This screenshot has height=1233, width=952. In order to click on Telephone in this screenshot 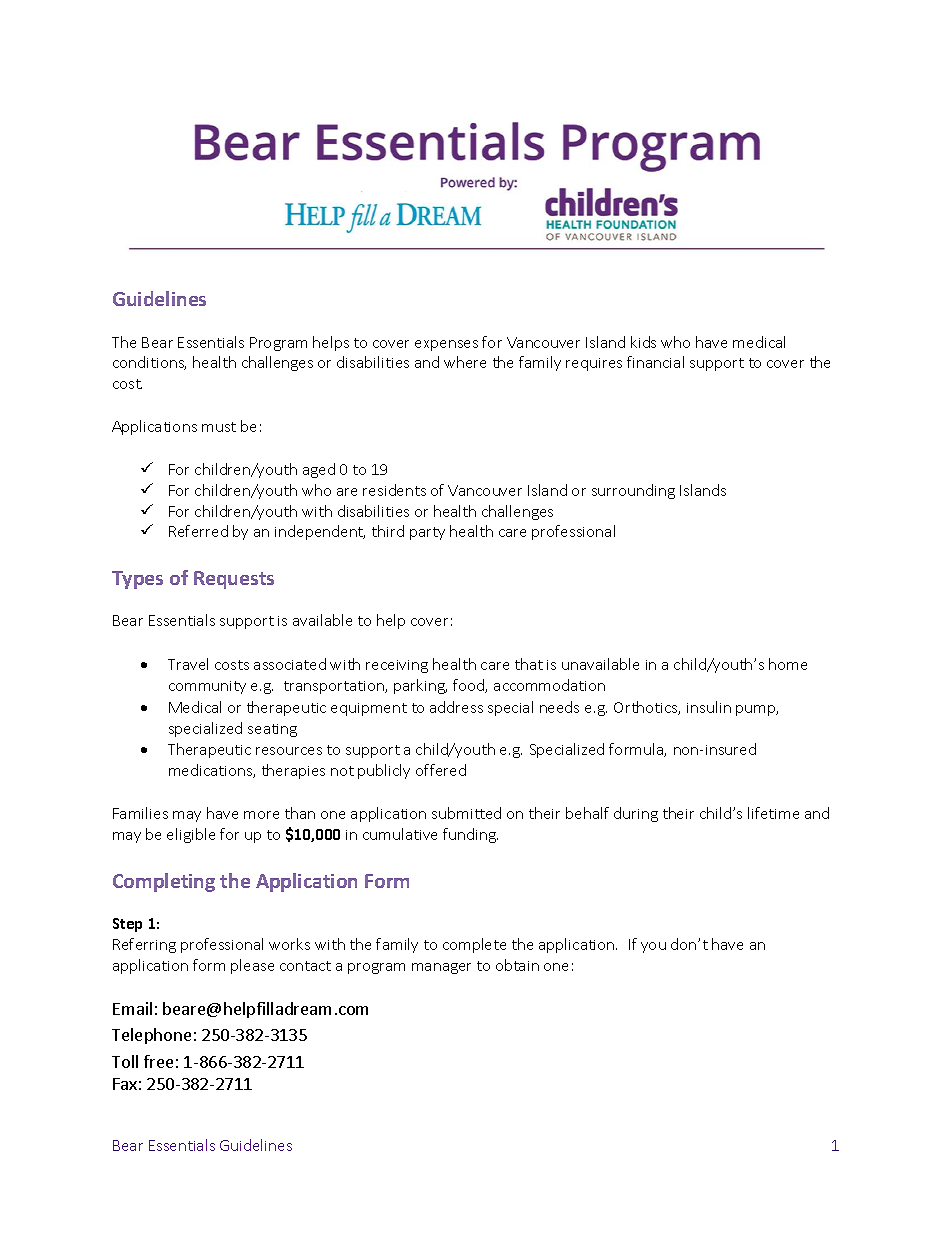, I will do `click(151, 1036)`.
